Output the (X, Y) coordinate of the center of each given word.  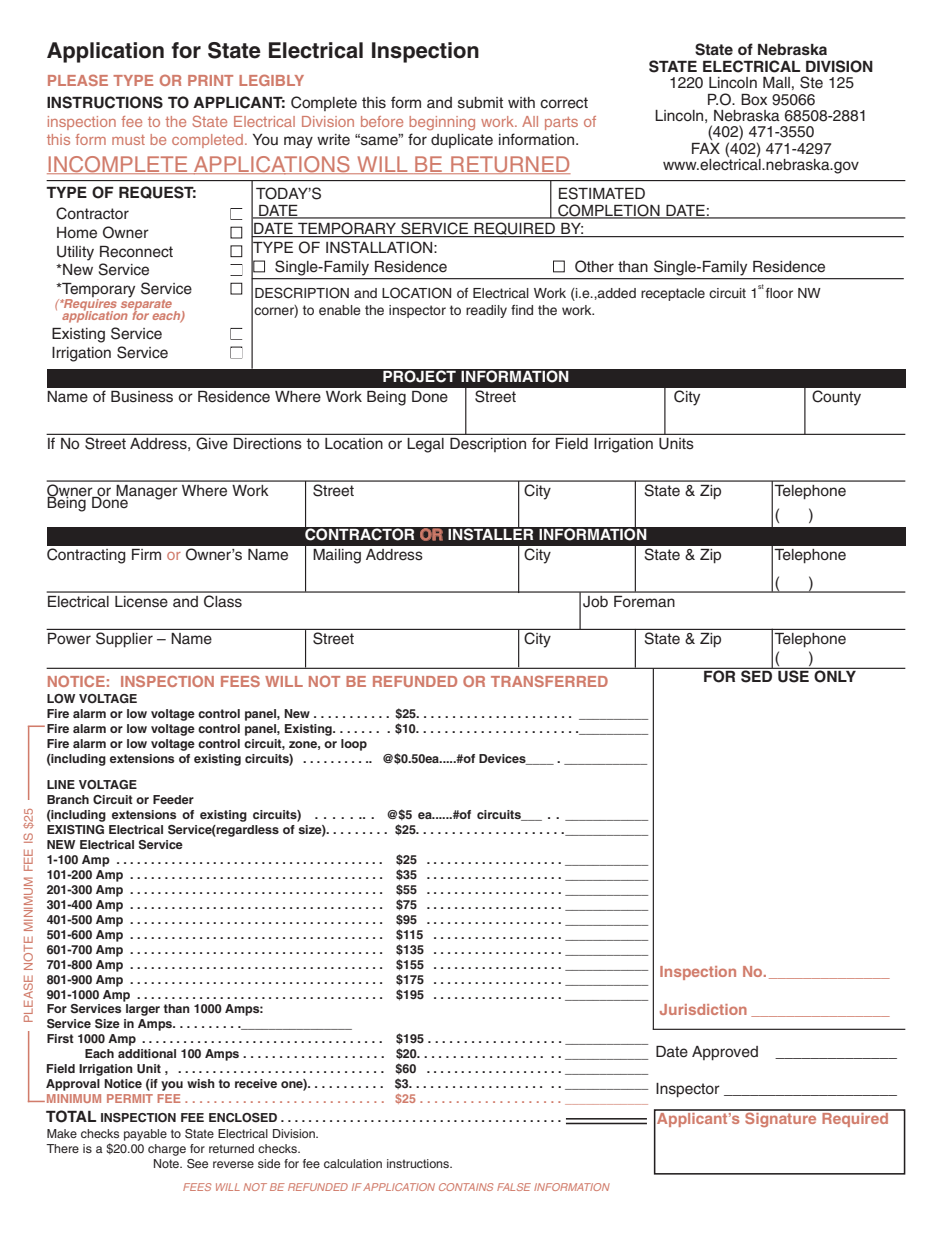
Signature (781, 1118)
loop (354, 745)
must (128, 140)
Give (212, 443)
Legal (426, 445)
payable (145, 1135)
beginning (442, 123)
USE (793, 675)
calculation (353, 1163)
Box (754, 99)
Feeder (173, 799)
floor (779, 293)
